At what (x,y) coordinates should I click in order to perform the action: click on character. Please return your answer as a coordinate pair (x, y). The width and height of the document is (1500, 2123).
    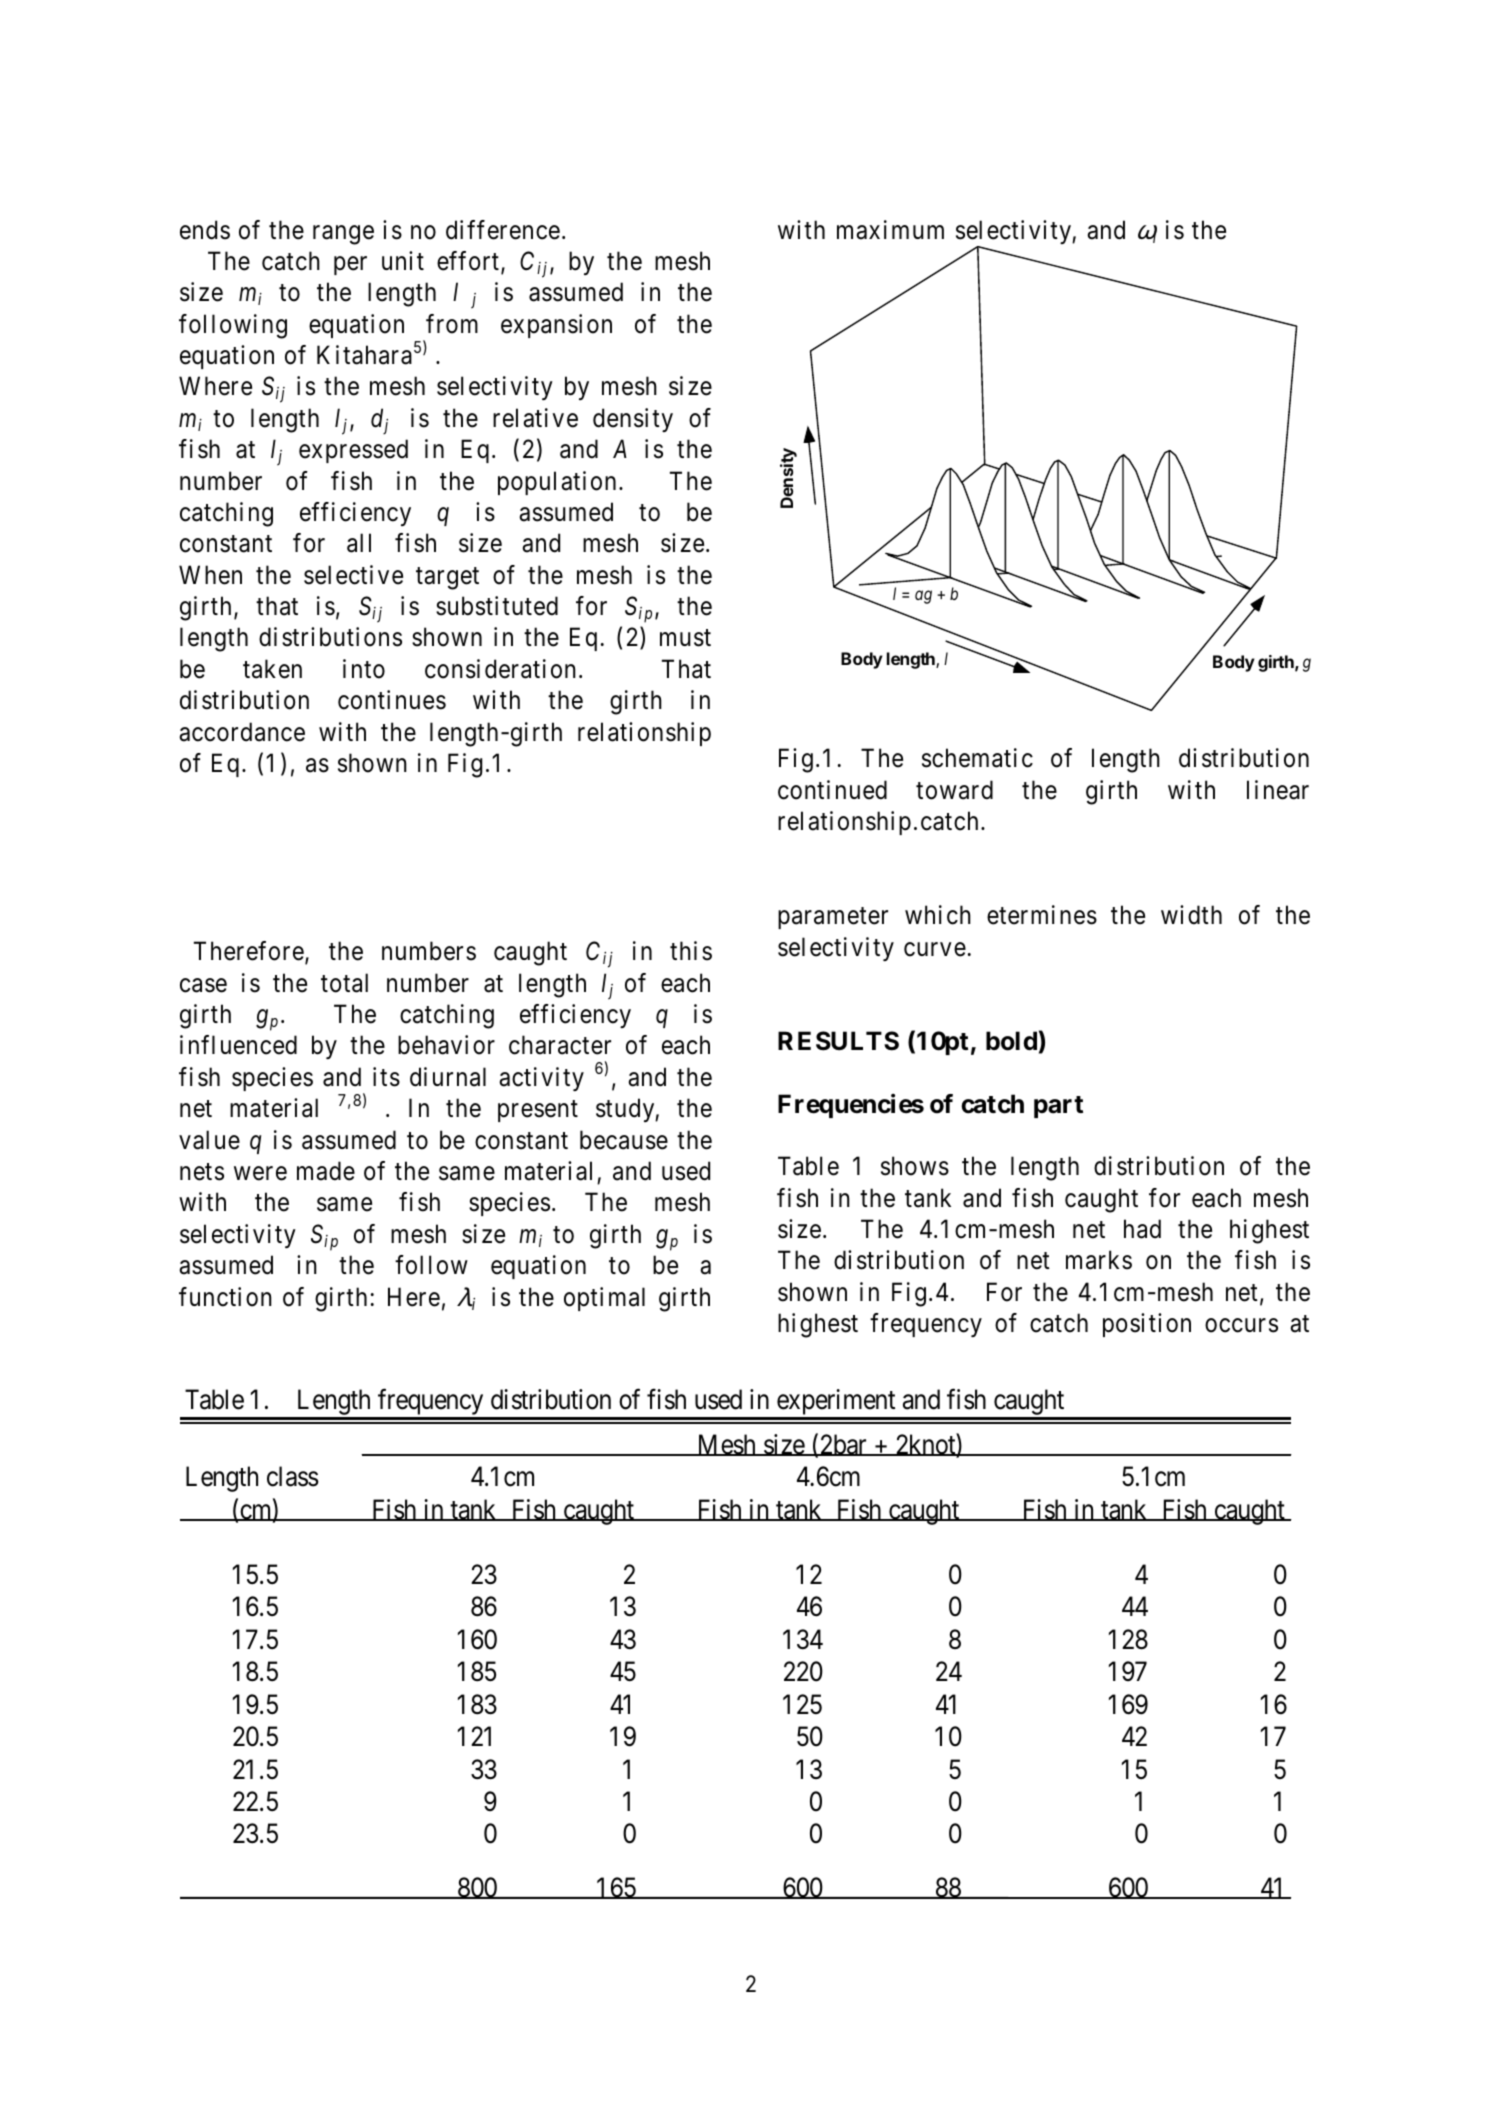
    Looking at the image, I should click on (560, 1045).
